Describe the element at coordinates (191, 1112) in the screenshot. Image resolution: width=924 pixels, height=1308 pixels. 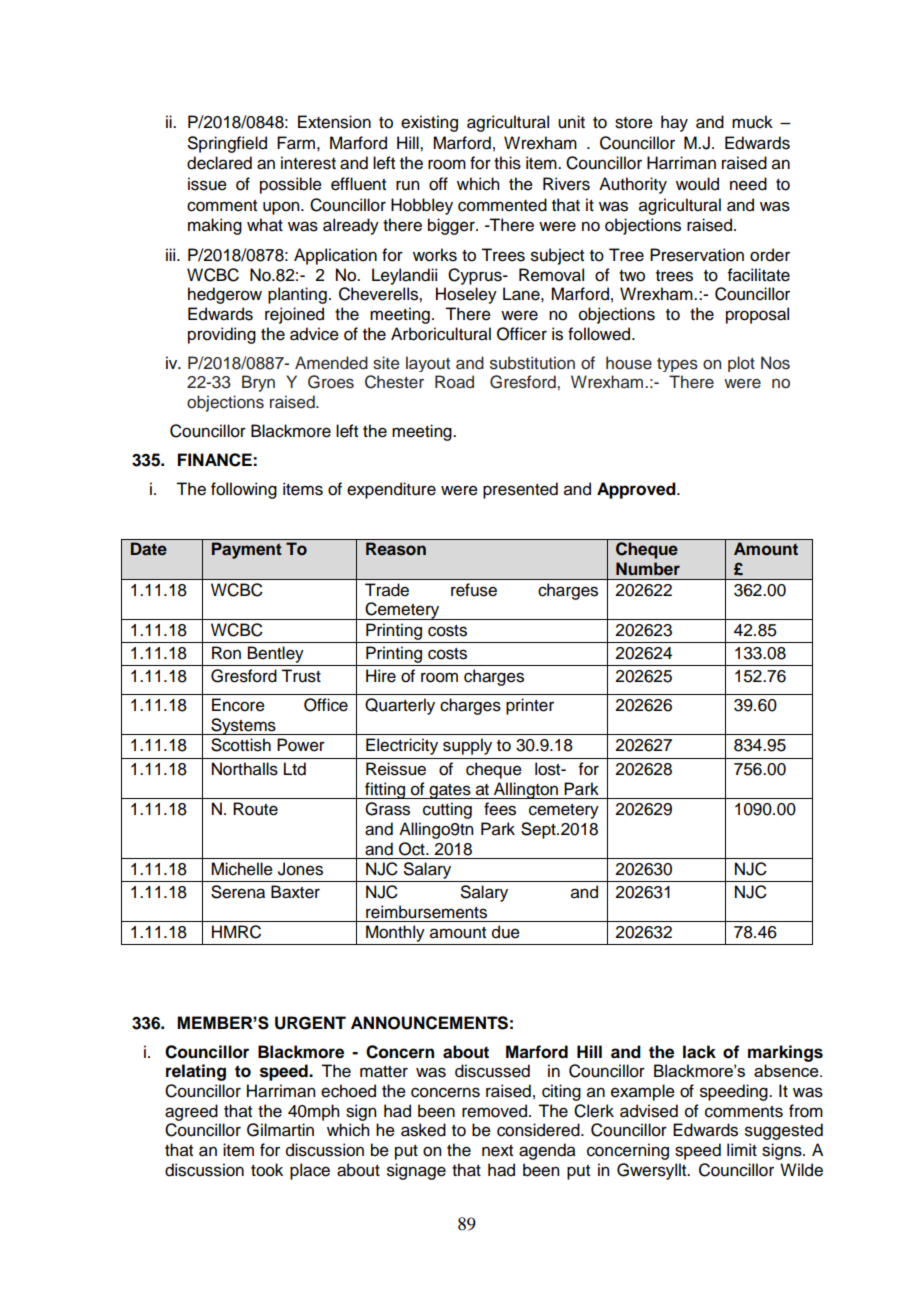
I see `agreed` at that location.
